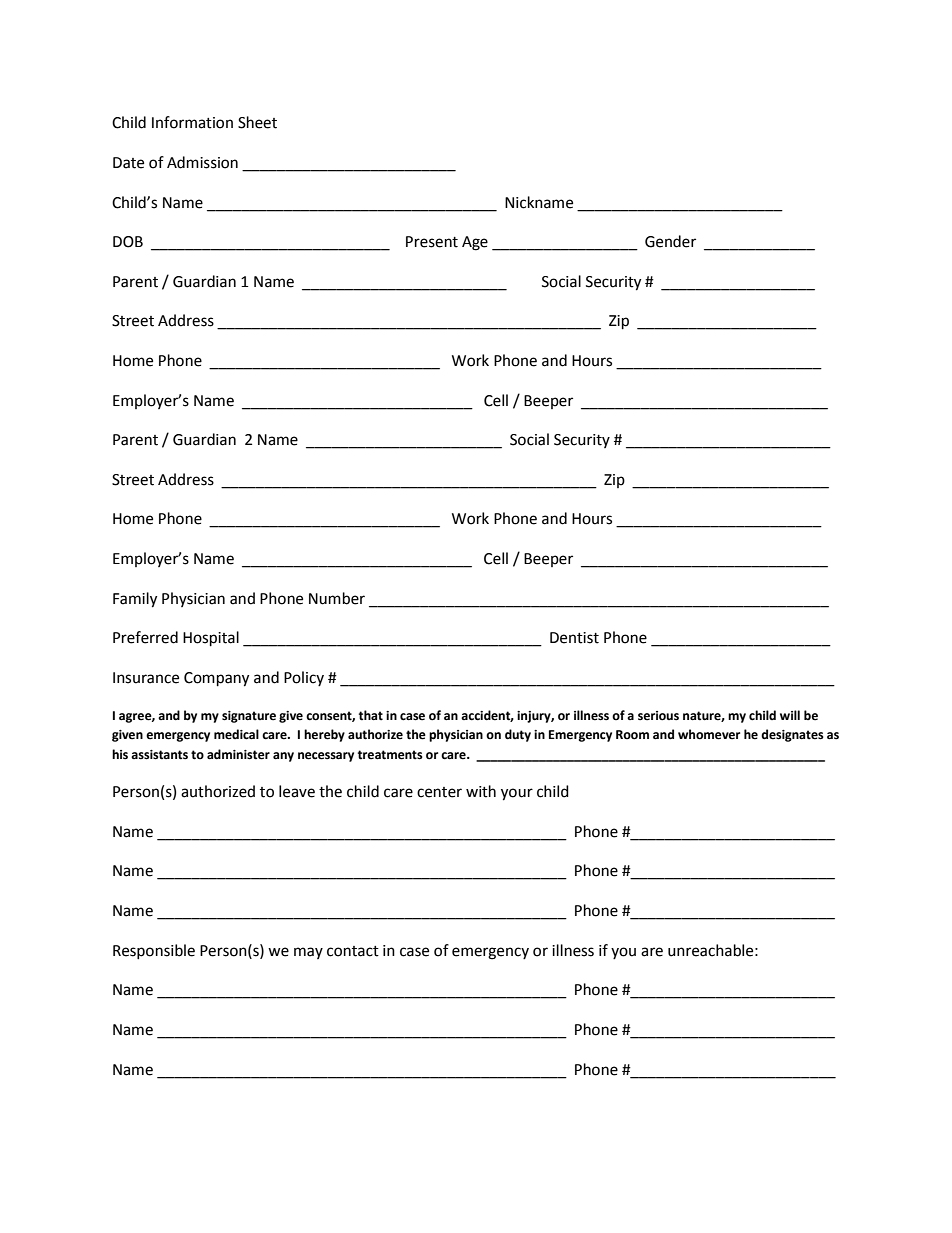  What do you see at coordinates (353, 951) in the screenshot?
I see `contact` at bounding box center [353, 951].
